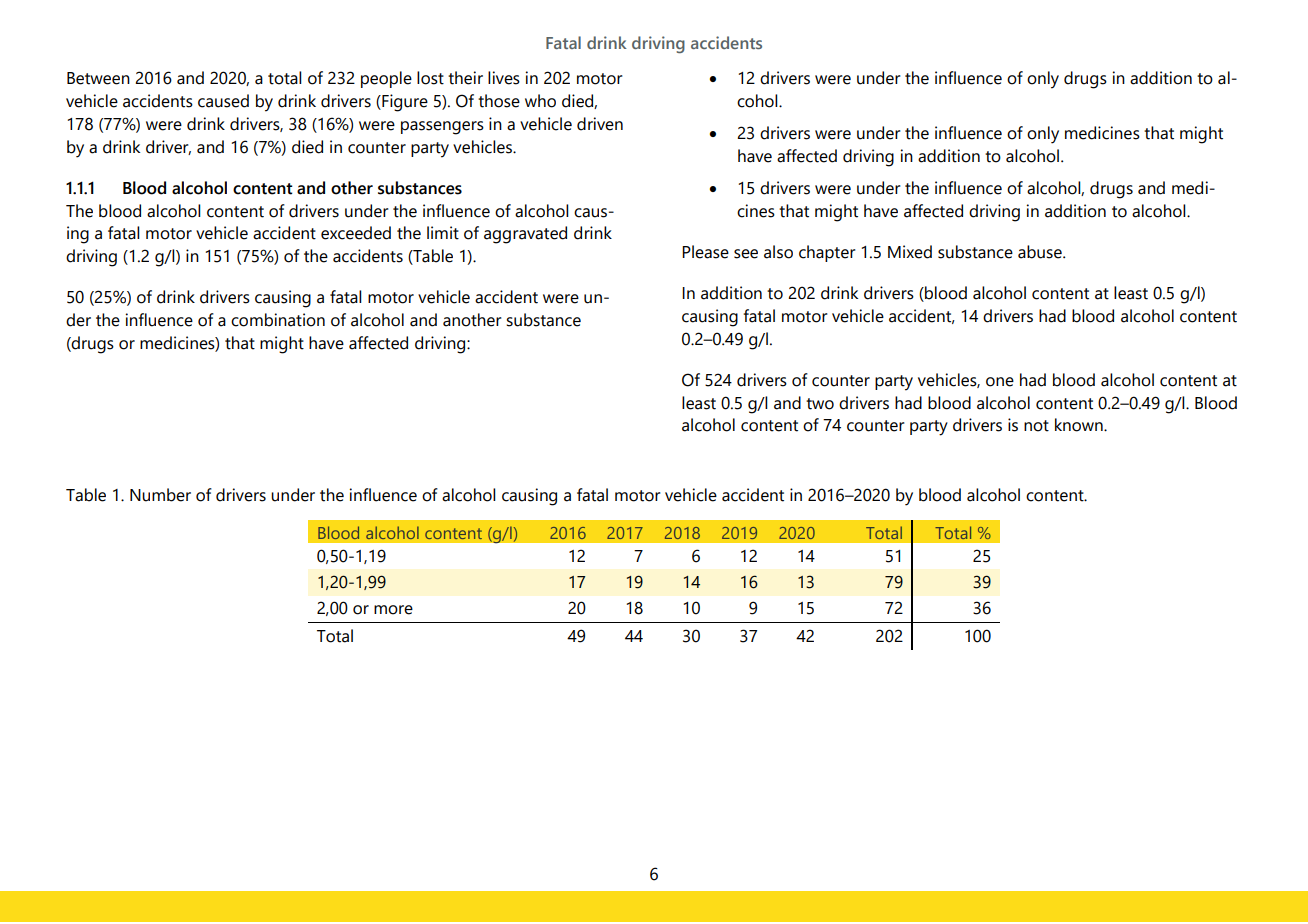 This image has width=1308, height=924. What do you see at coordinates (356, 233) in the image?
I see `exceeded` at bounding box center [356, 233].
